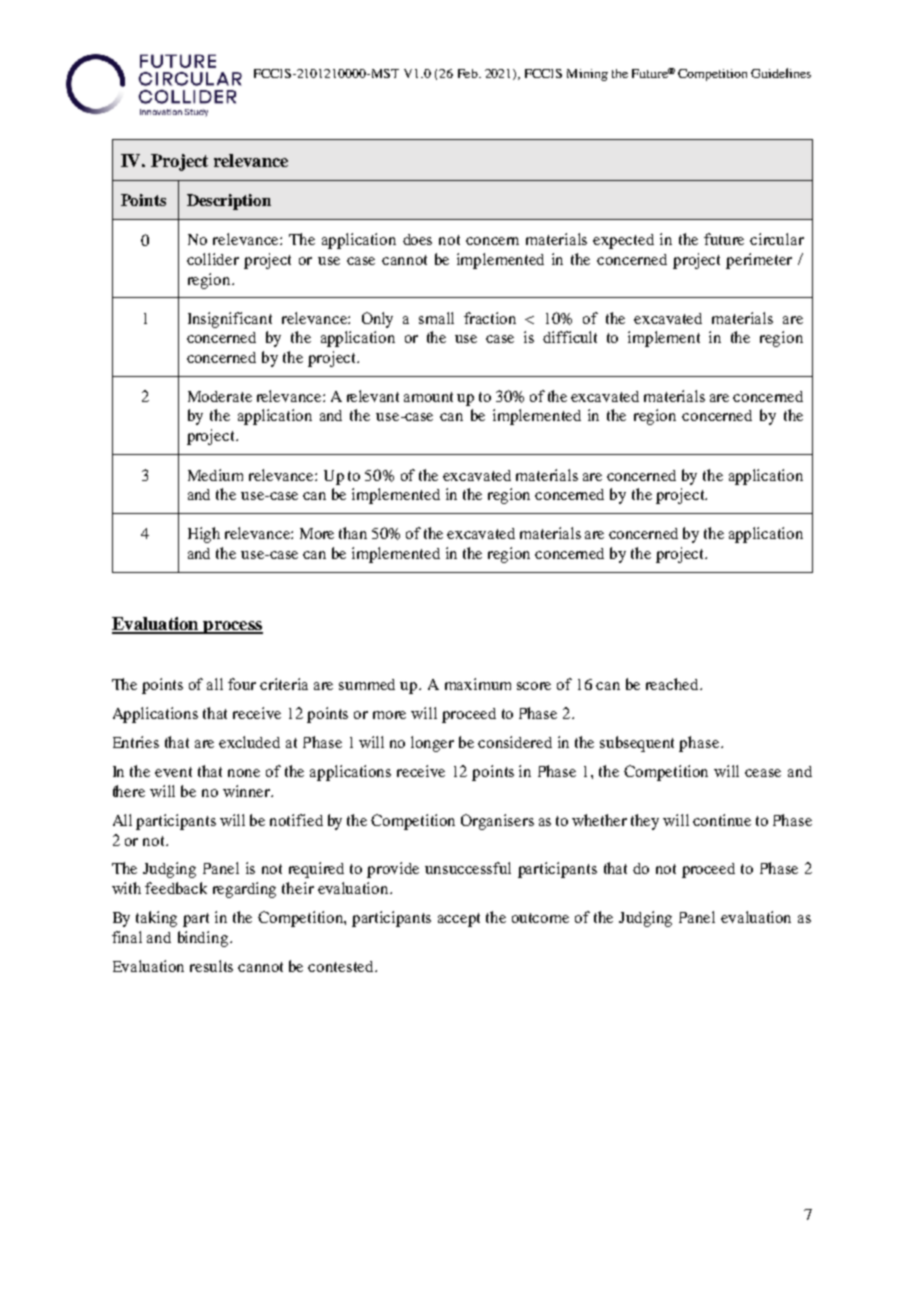 The width and height of the screenshot is (924, 1308). What do you see at coordinates (230, 320) in the screenshot?
I see `Insignificant` at bounding box center [230, 320].
